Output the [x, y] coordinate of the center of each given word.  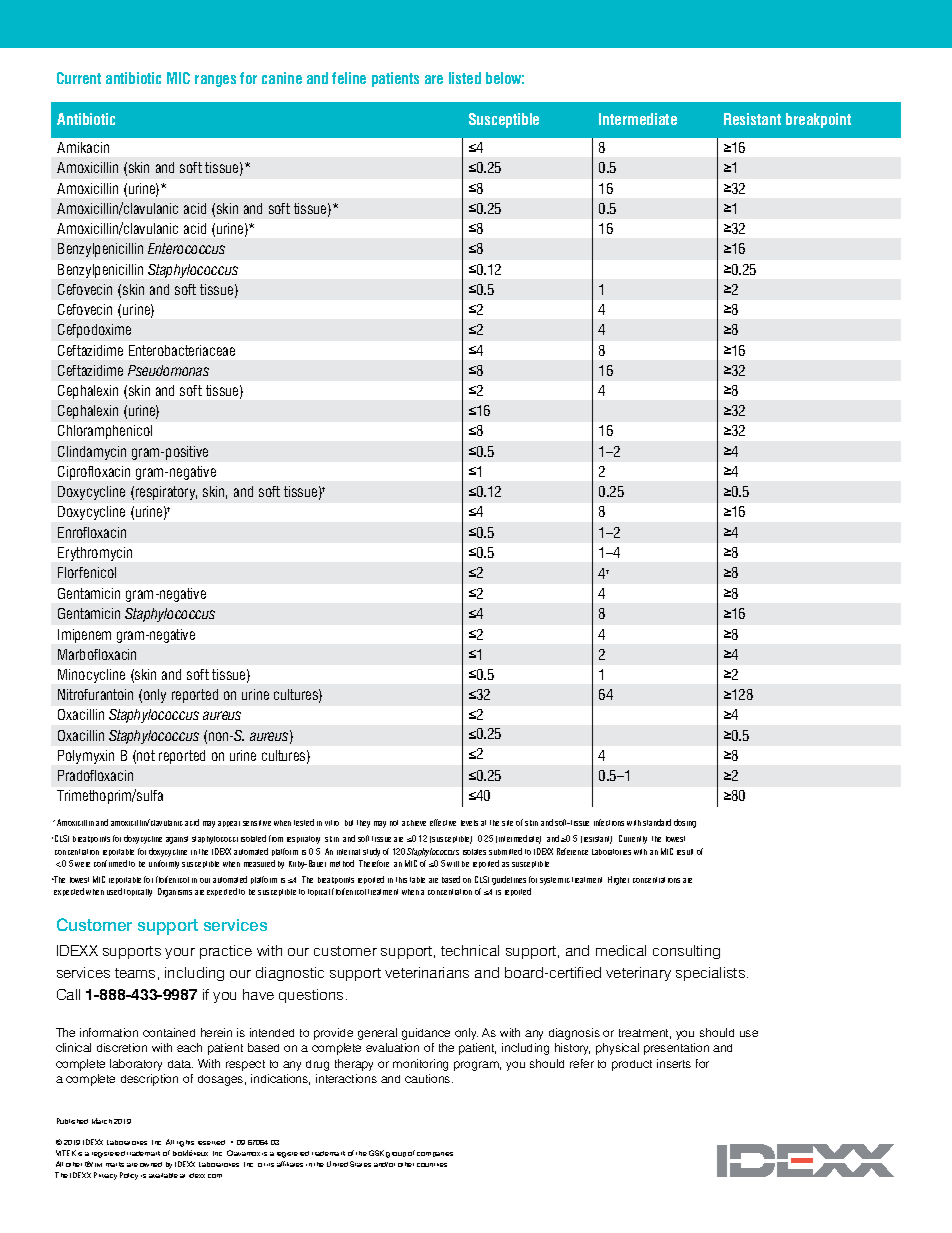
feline [349, 78]
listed [465, 78]
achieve [414, 823]
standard [657, 822]
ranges [215, 81]
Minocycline [91, 676]
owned [151, 1164]
